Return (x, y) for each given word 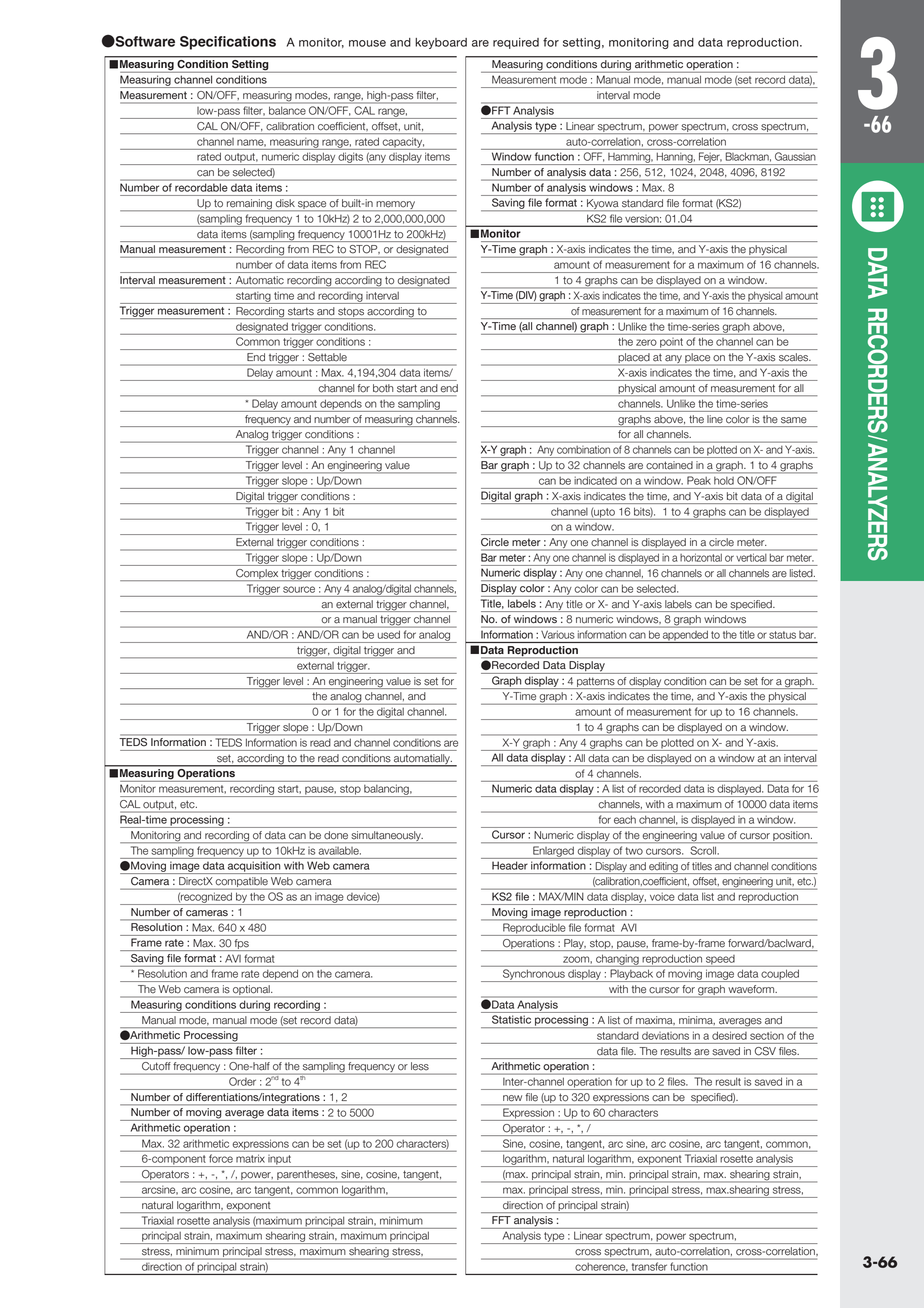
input (280, 1161)
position (791, 837)
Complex (257, 575)
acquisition (254, 868)
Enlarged (553, 852)
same (794, 420)
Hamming (629, 159)
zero (646, 342)
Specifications (228, 43)
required (516, 43)
